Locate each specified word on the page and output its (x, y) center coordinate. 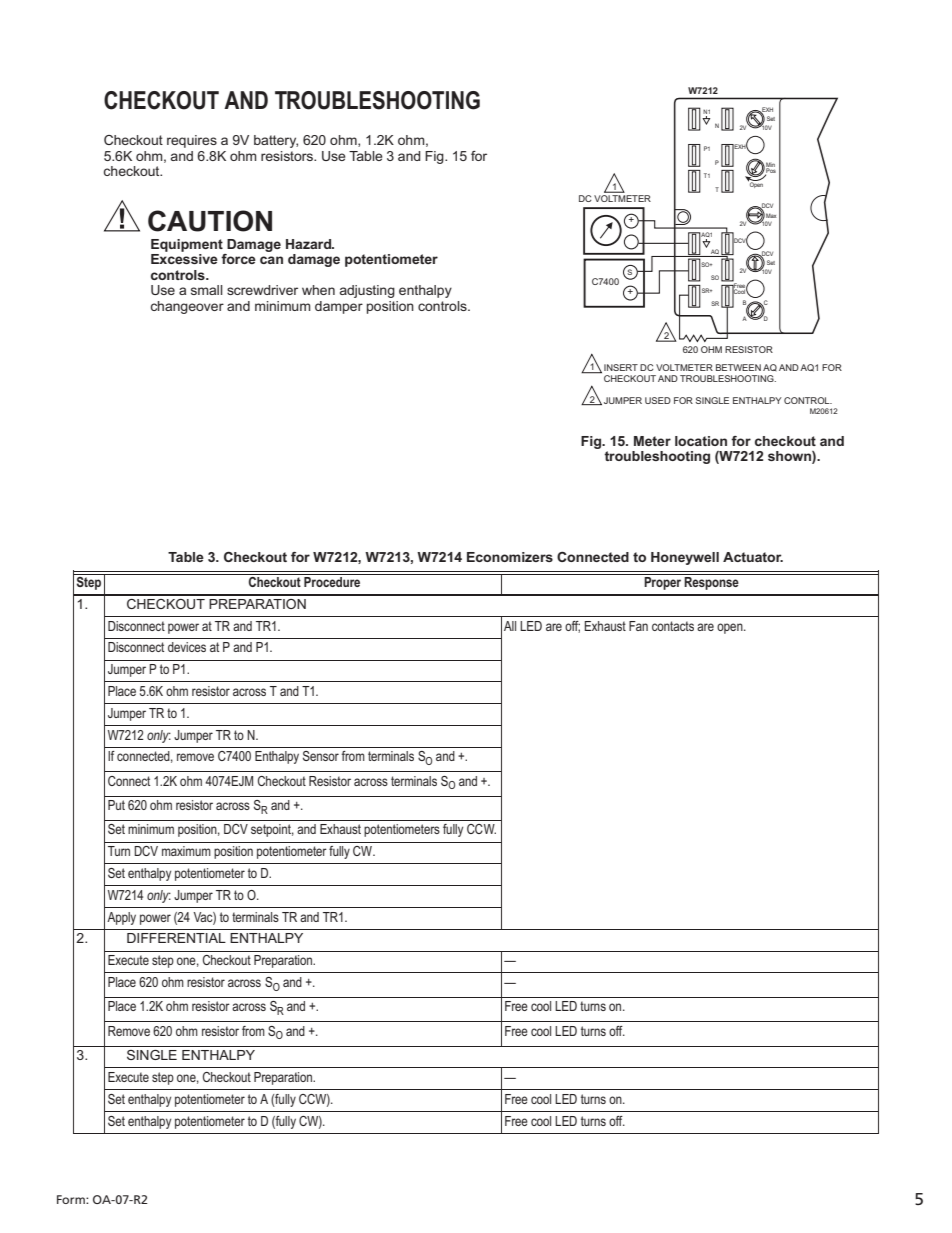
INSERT (621, 367)
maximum (186, 851)
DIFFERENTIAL (176, 938)
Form (72, 1199)
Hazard (309, 244)
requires (192, 141)
